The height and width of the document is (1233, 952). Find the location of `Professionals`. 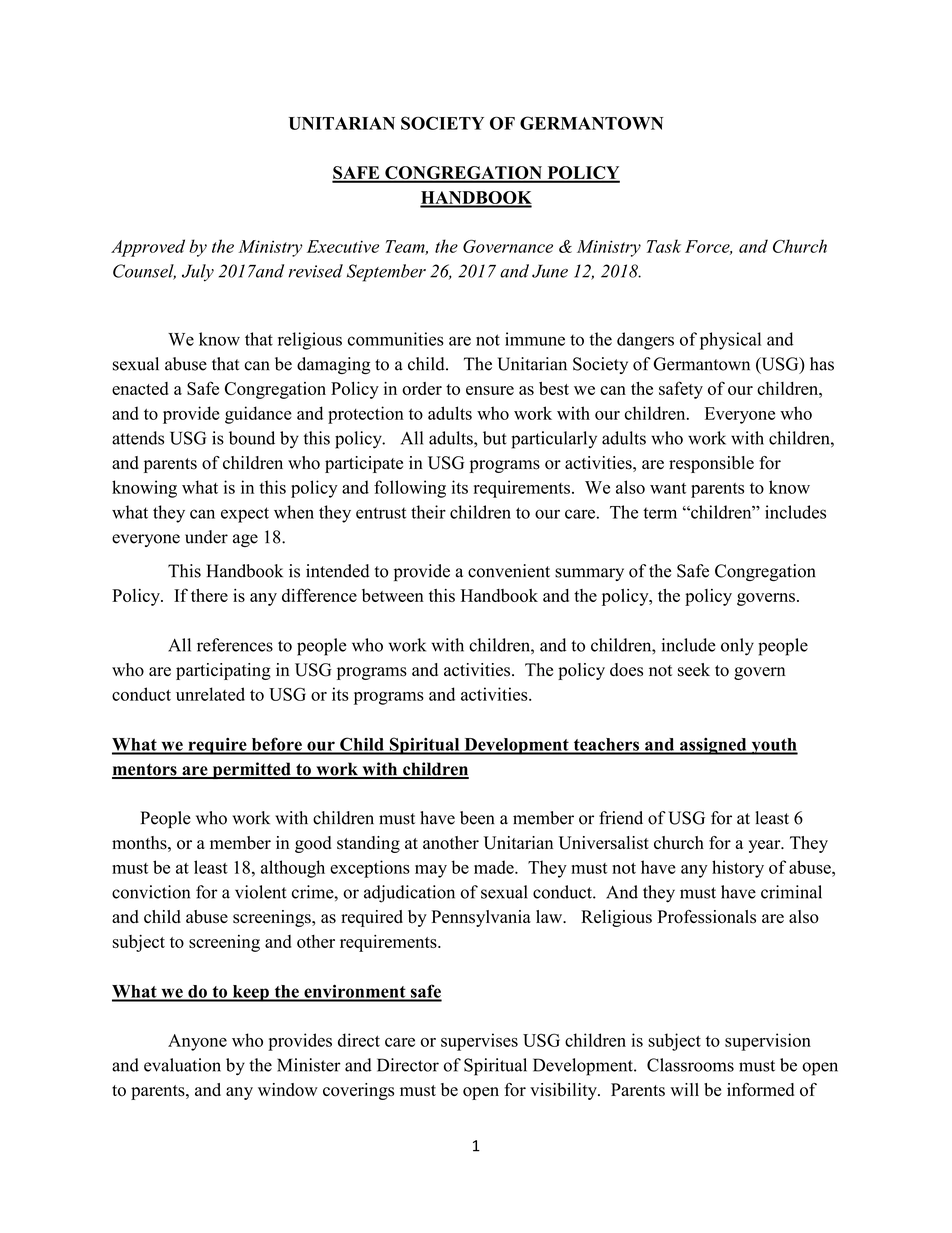

Professionals is located at coordinates (707, 917).
